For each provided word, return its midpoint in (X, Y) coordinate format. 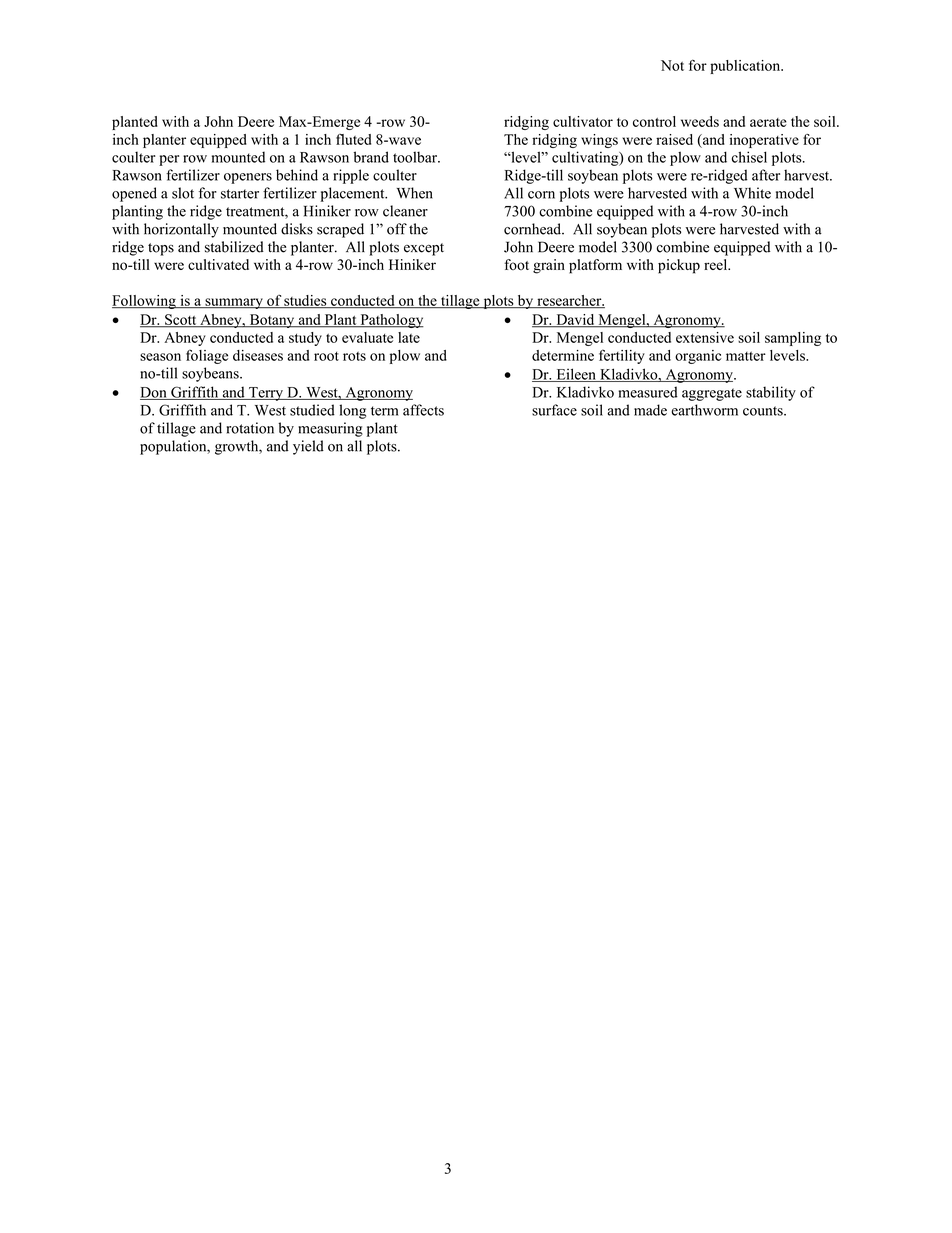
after (766, 175)
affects (423, 410)
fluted (353, 139)
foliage (207, 356)
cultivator (583, 121)
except (424, 249)
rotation (250, 428)
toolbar (416, 157)
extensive (705, 337)
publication (746, 67)
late (409, 337)
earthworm (704, 410)
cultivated (218, 264)
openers (248, 178)
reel (717, 264)
